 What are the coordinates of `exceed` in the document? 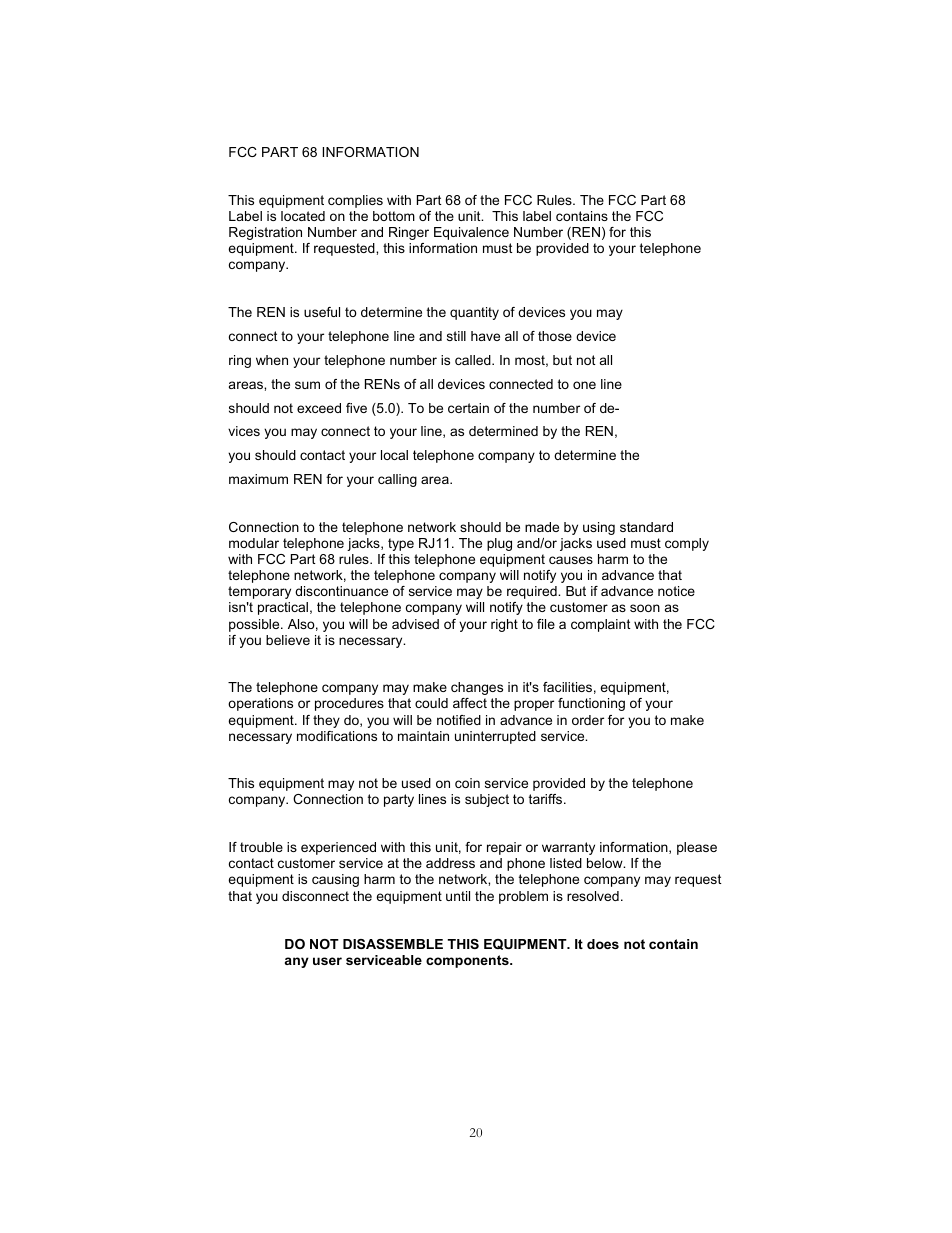 It's located at (319, 408).
